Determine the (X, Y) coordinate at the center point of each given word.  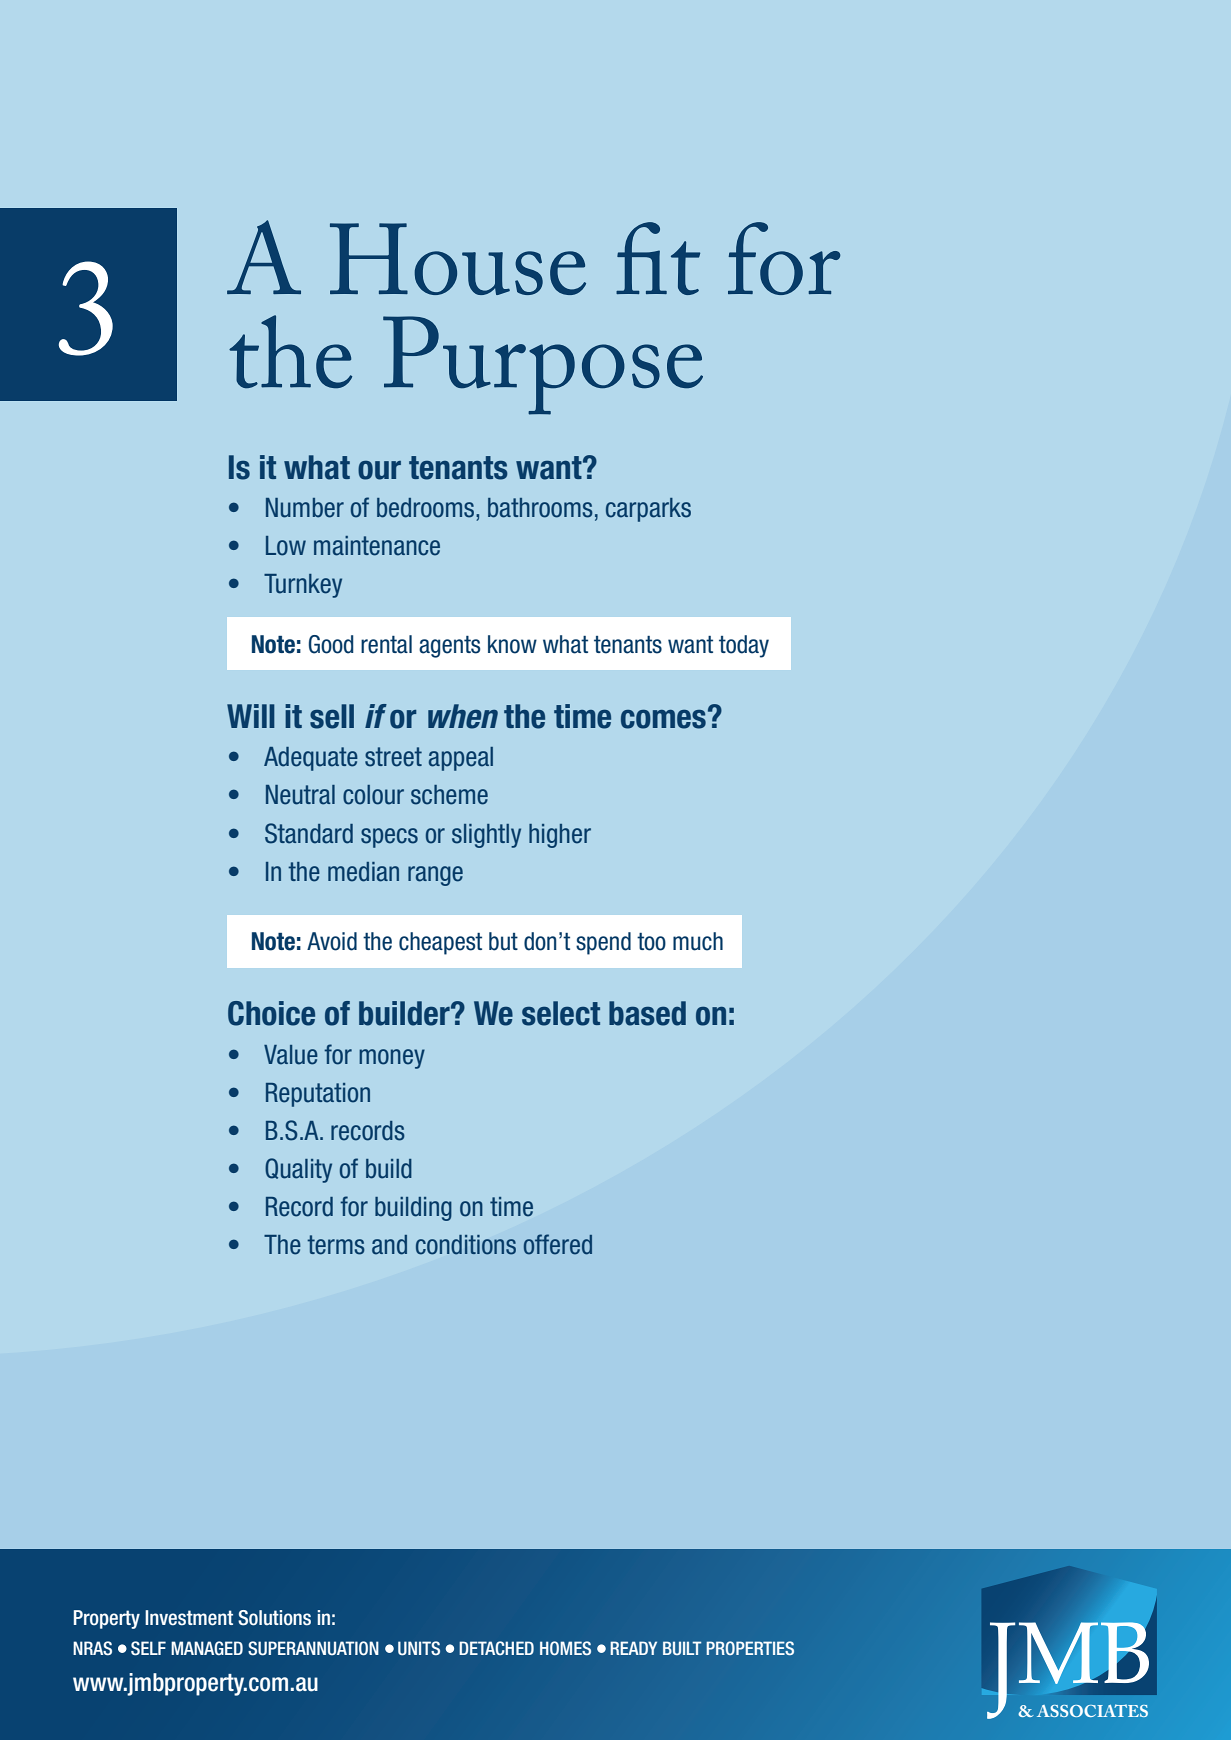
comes (663, 719)
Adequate (311, 759)
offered (558, 1244)
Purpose (543, 365)
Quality (298, 1170)
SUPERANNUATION (313, 1648)
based (647, 1013)
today (744, 646)
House (458, 259)
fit (658, 258)
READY (633, 1648)
